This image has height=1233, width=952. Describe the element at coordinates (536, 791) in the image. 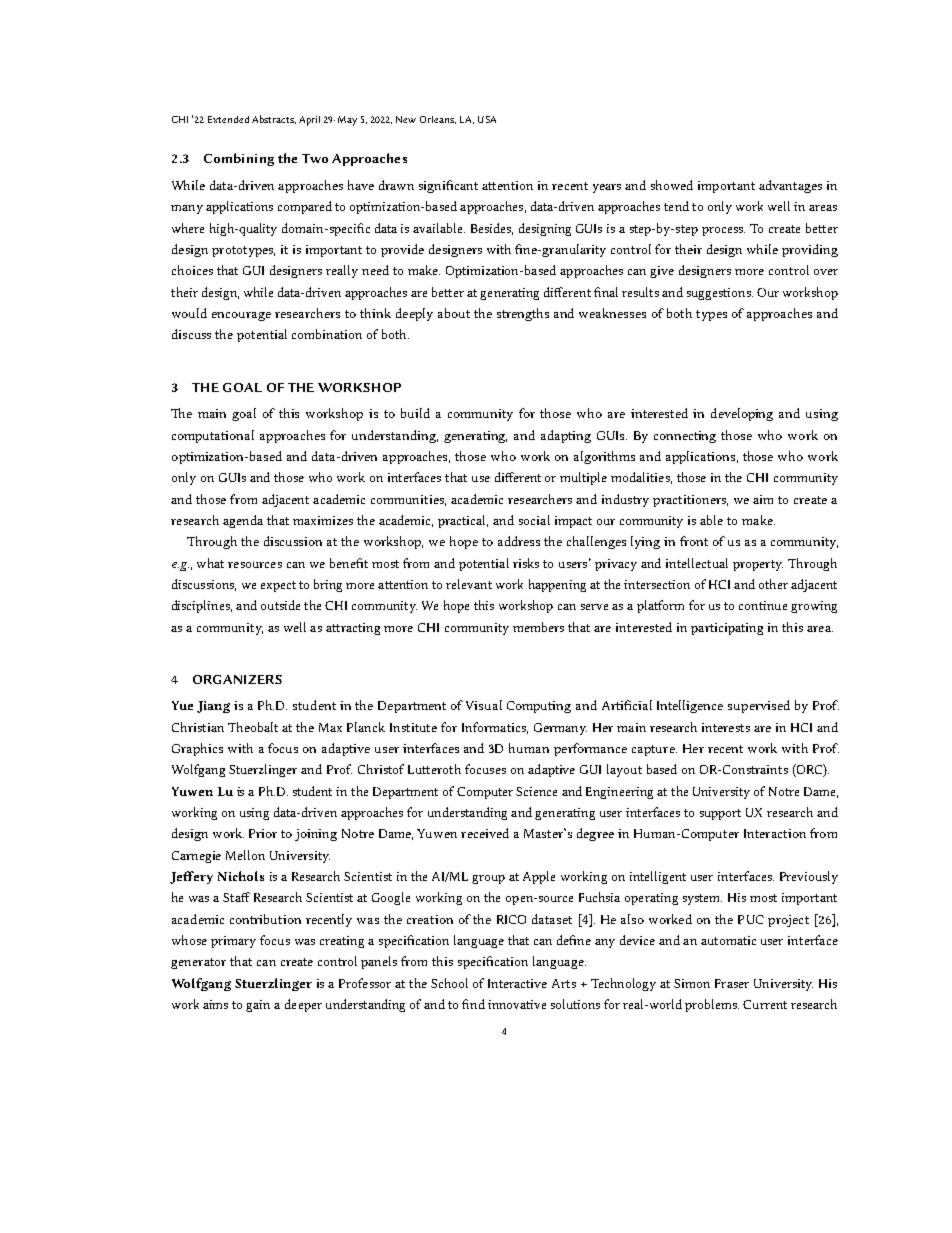

I see `Science` at that location.
